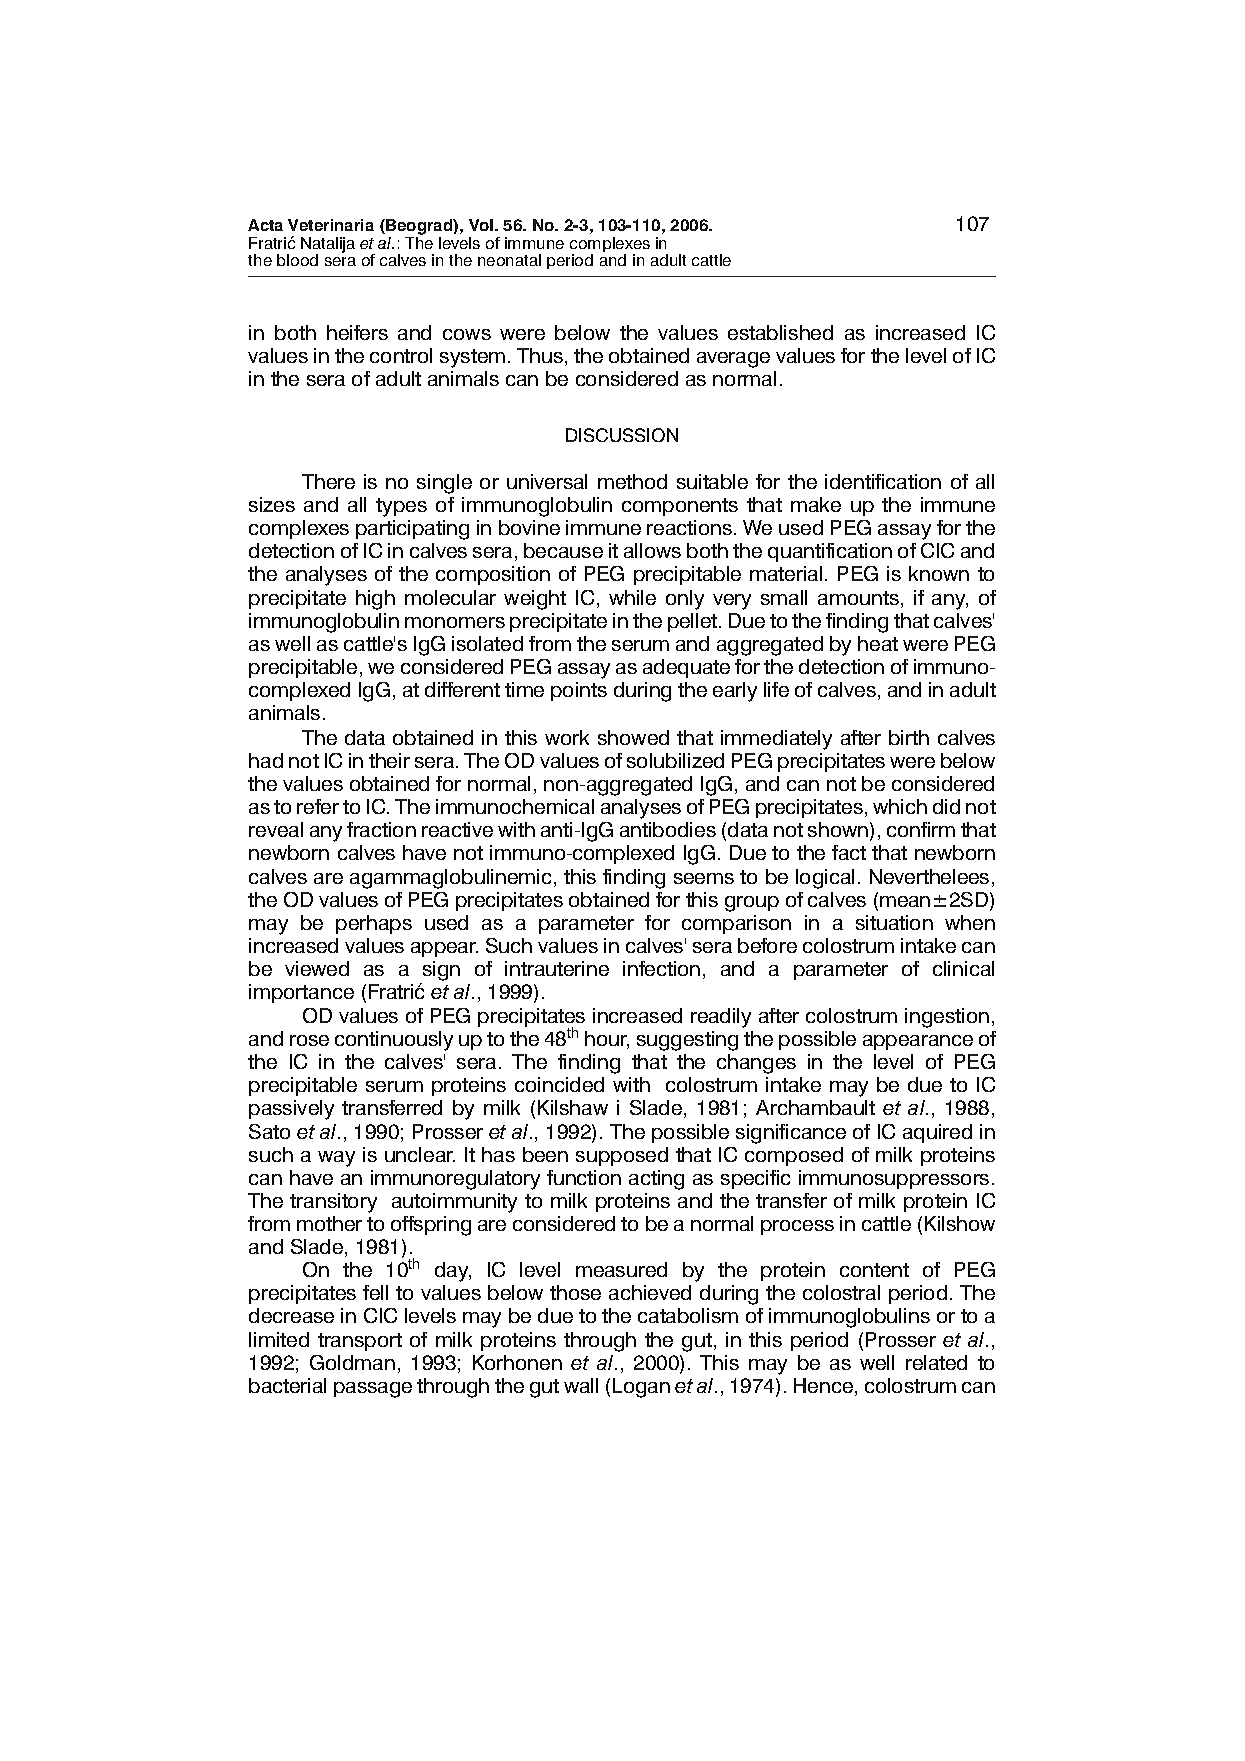 The height and width of the image is (1761, 1245). What do you see at coordinates (509, 260) in the image?
I see `neonatal` at bounding box center [509, 260].
